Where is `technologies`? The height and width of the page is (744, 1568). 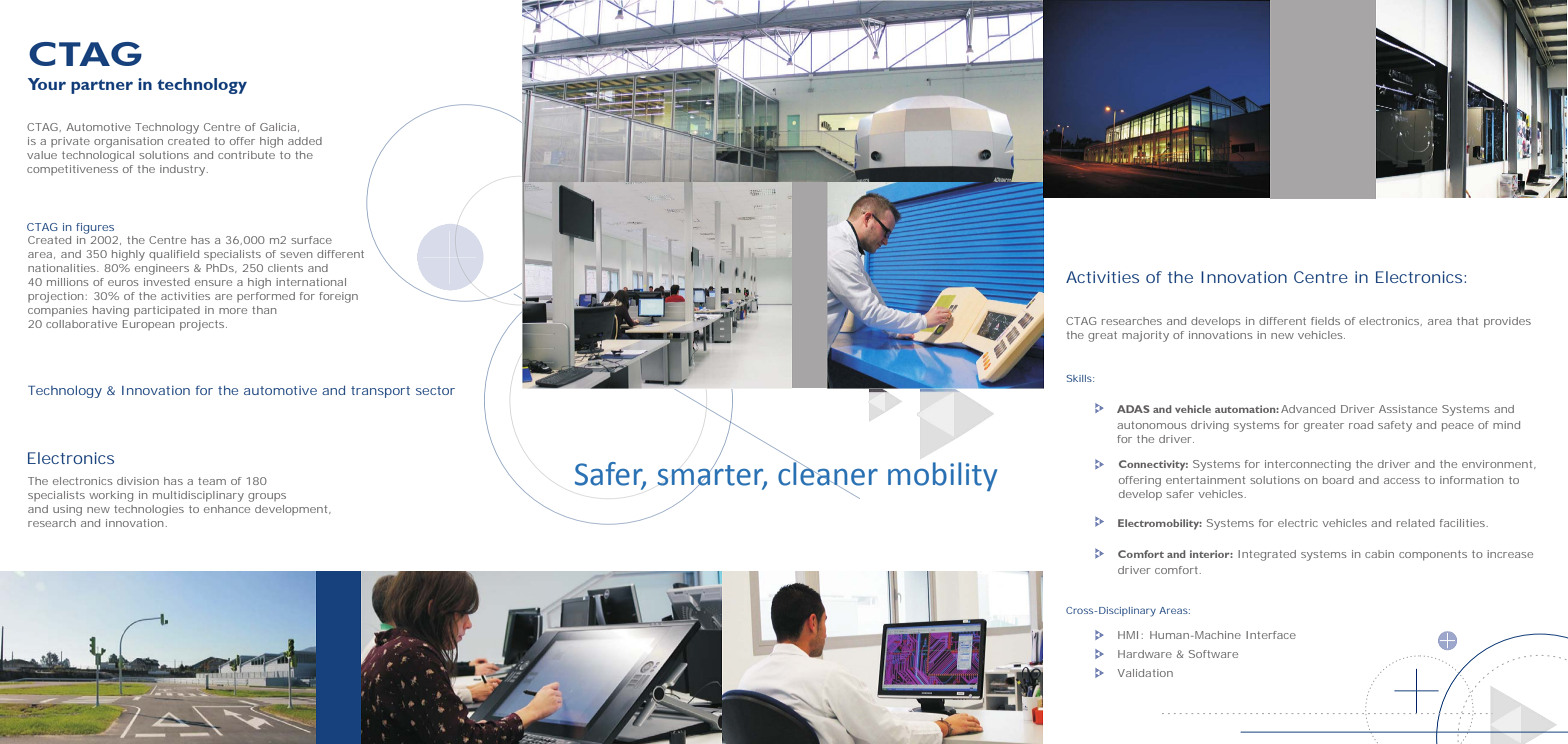 technologies is located at coordinates (149, 510).
